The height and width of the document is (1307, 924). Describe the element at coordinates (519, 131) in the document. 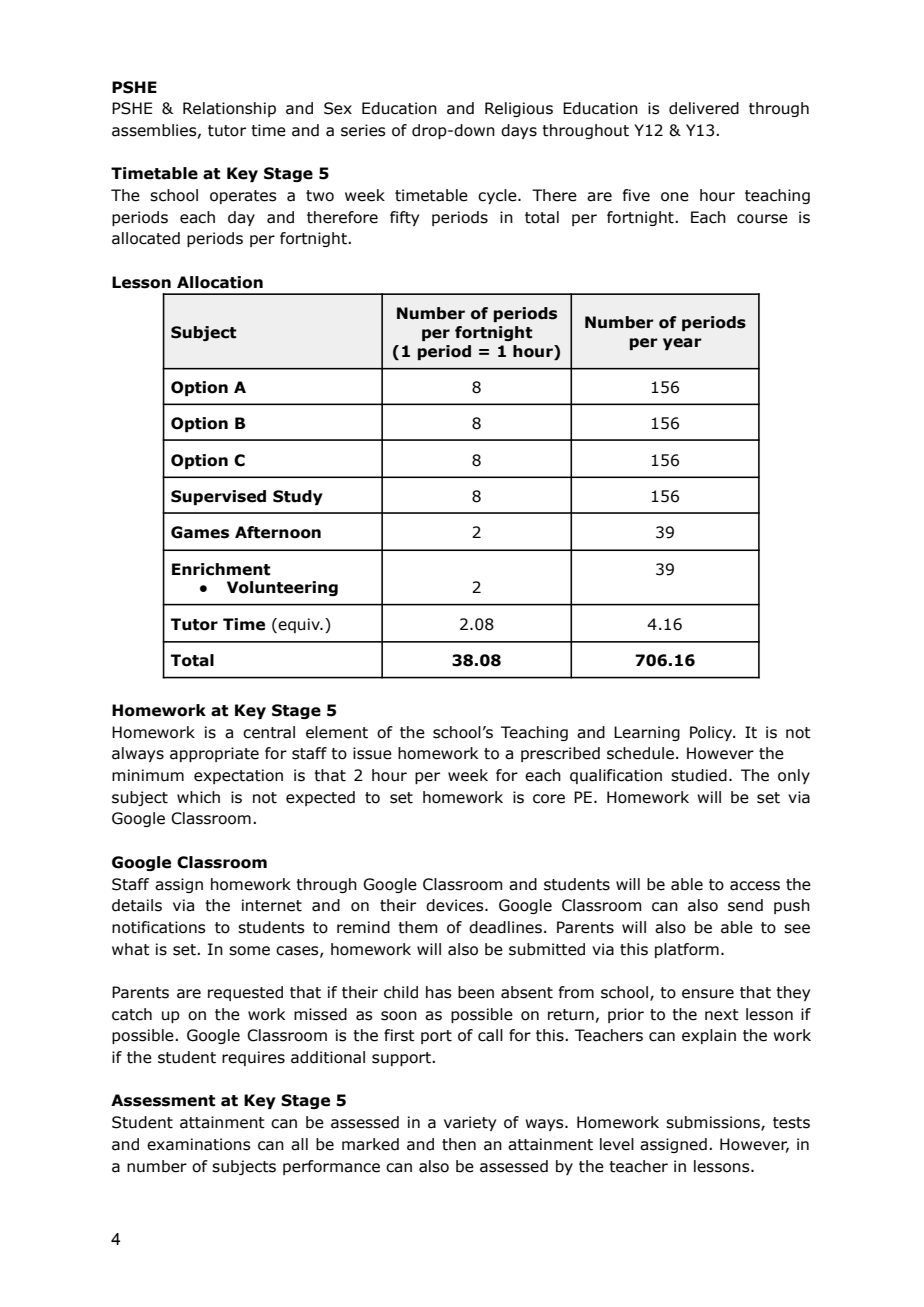

I see `days` at that location.
